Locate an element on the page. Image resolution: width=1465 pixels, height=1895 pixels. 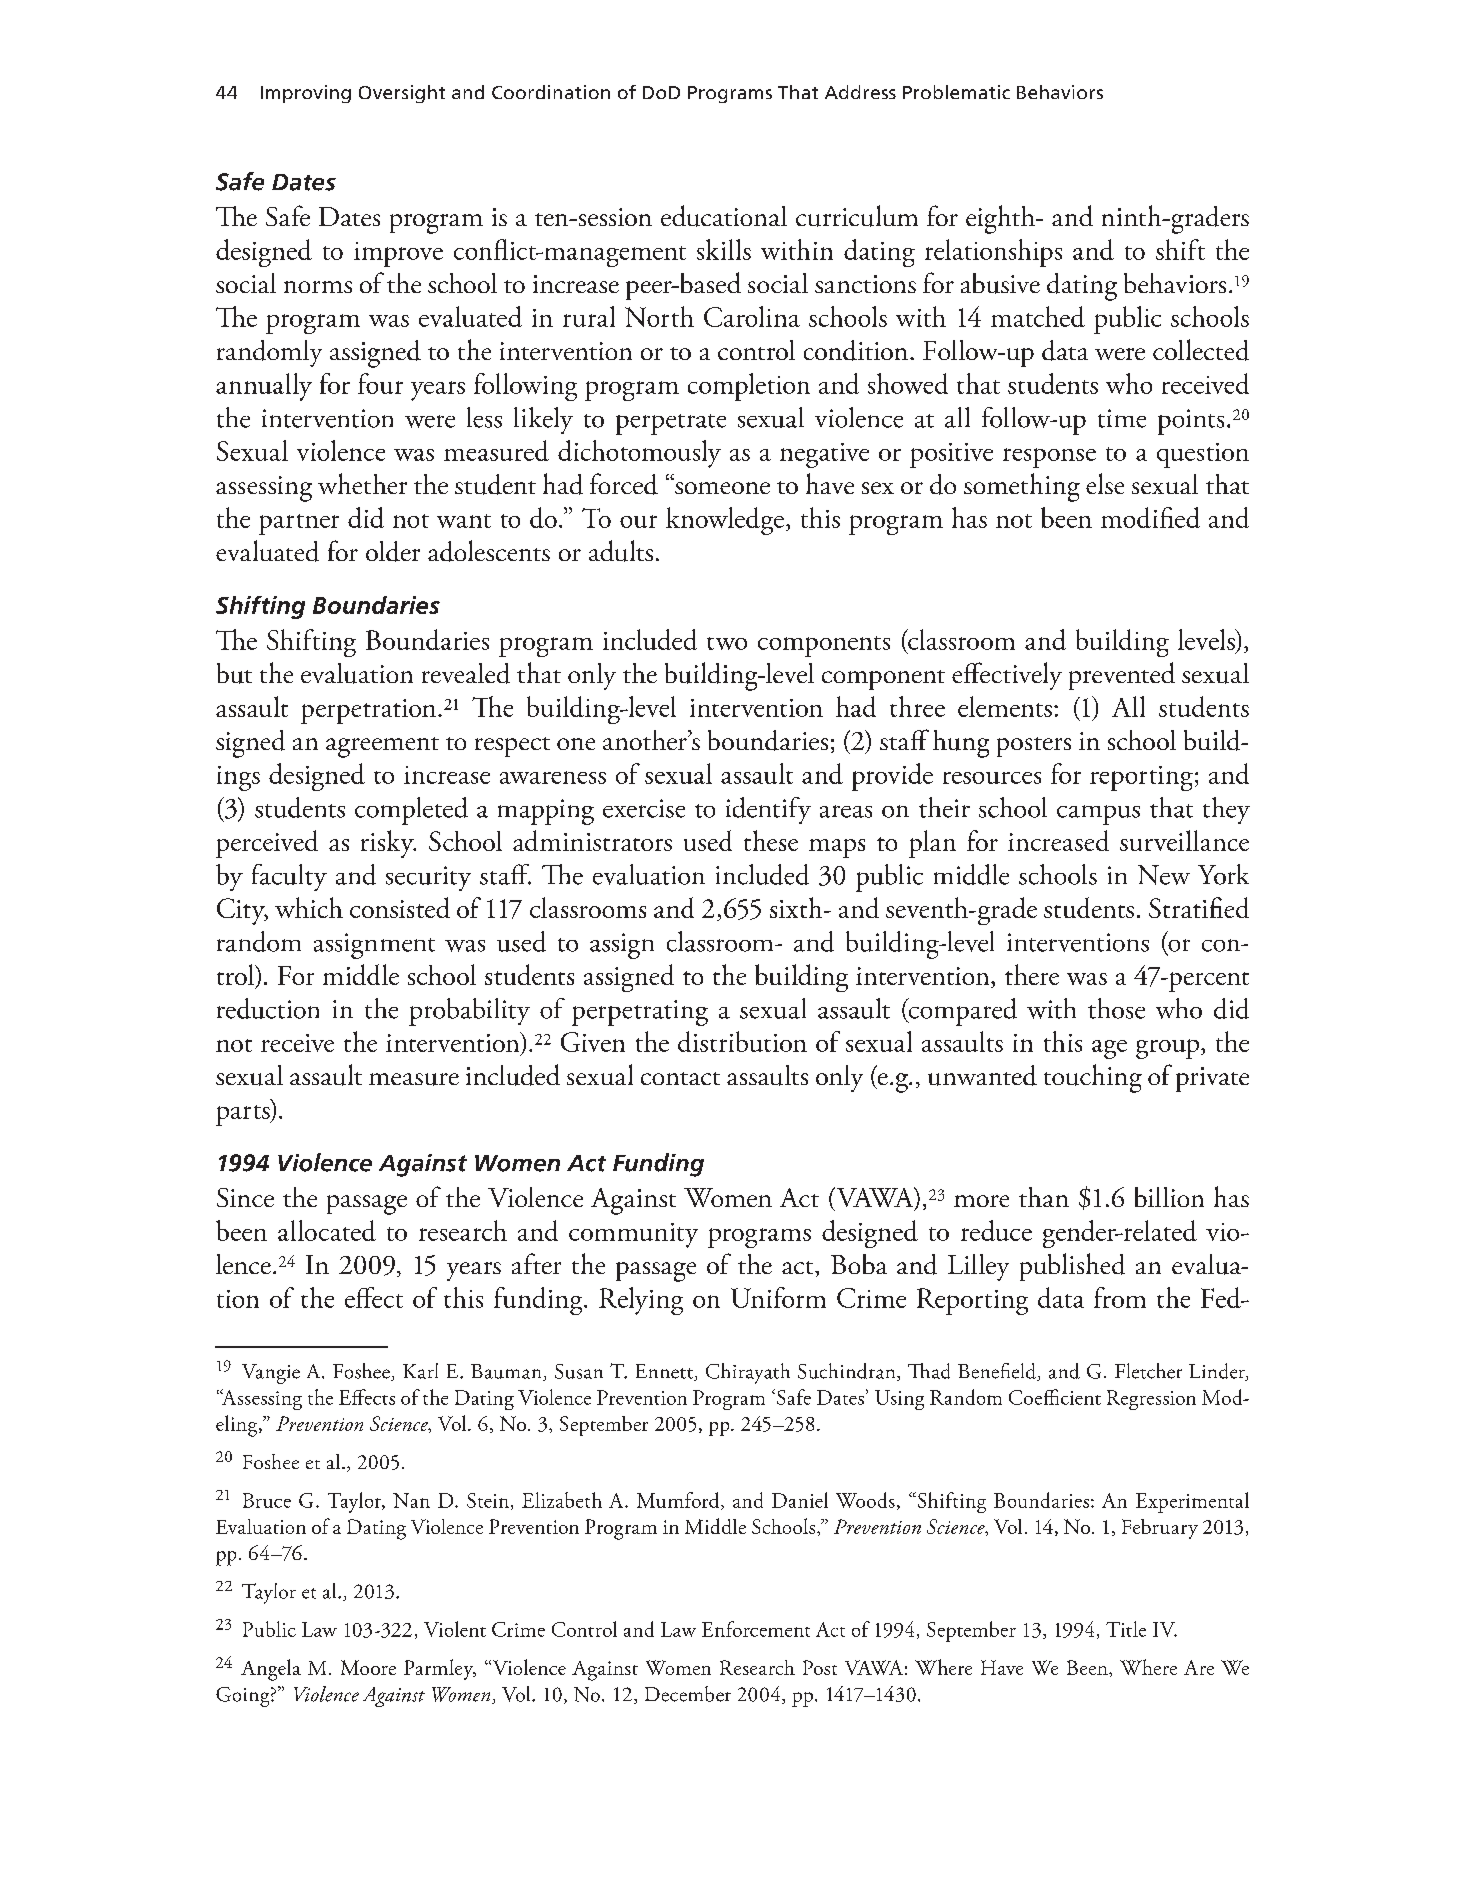
Oversight is located at coordinates (402, 94).
